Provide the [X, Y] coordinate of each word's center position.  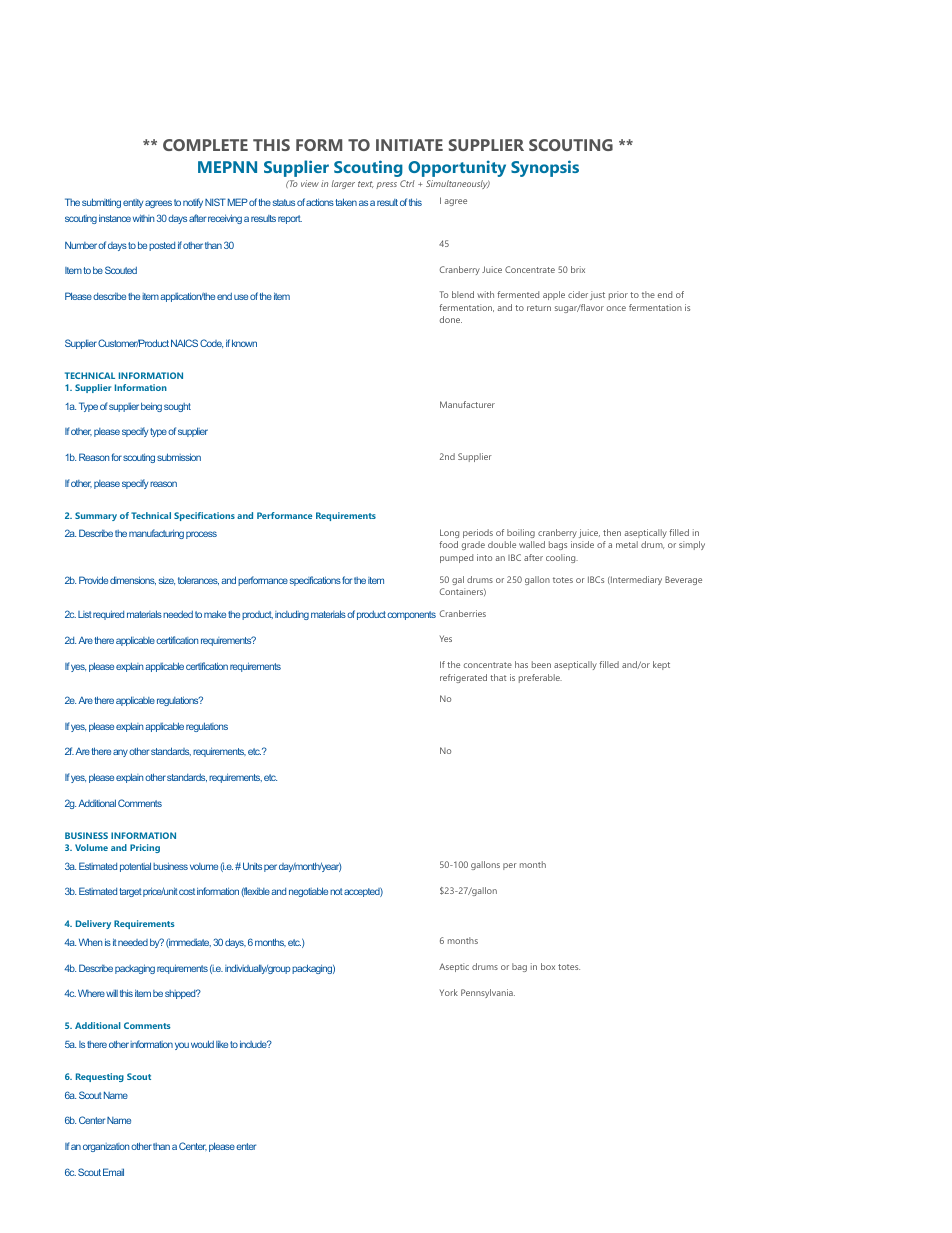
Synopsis [545, 168]
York [448, 992]
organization [106, 1147]
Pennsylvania [488, 993]
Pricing [145, 848]
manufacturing [156, 534]
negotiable [308, 892]
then [612, 532]
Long [449, 533]
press [386, 185]
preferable [540, 678]
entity [133, 203]
